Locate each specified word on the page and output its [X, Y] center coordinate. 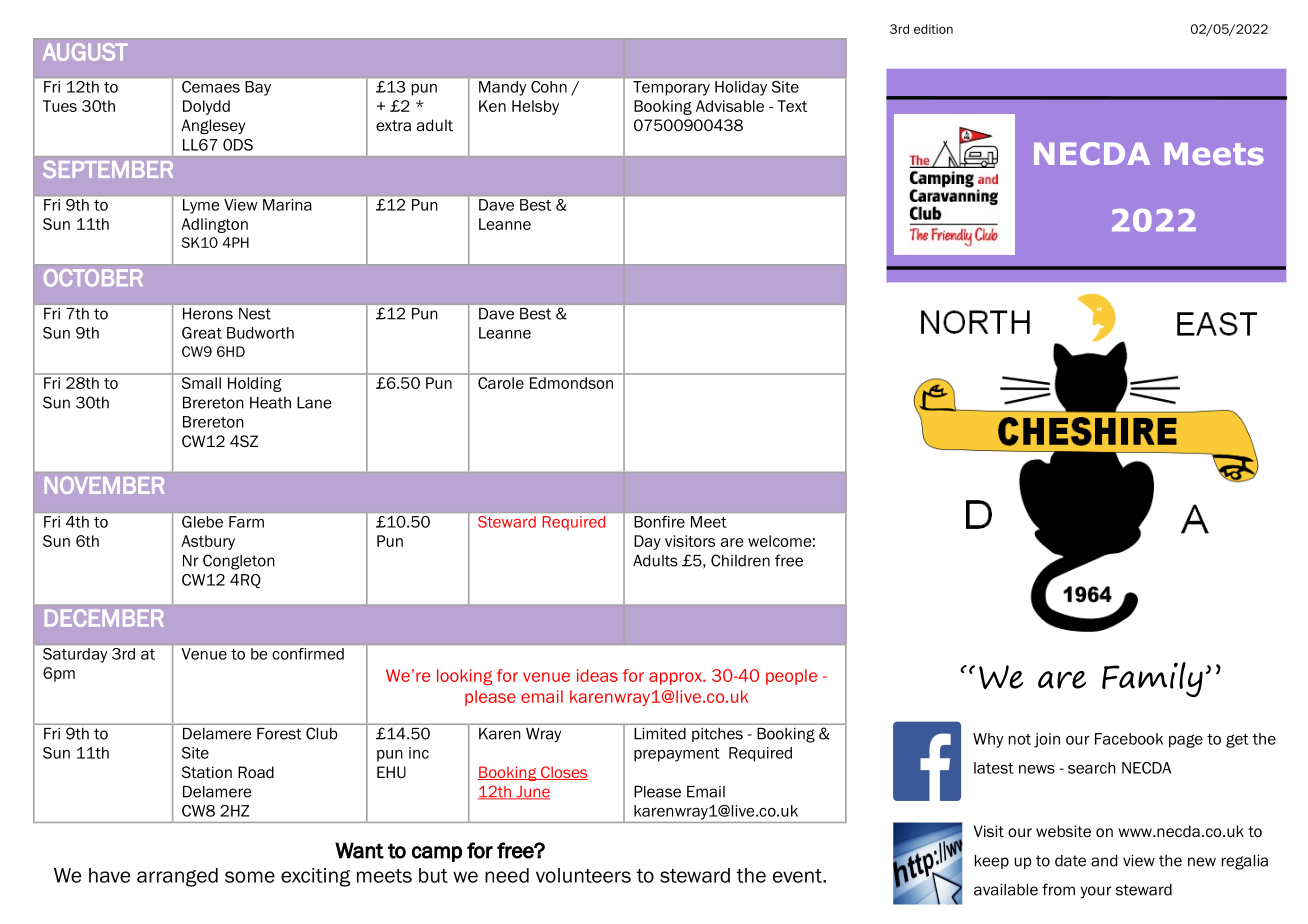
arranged [177, 877]
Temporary [671, 88]
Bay [258, 88]
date [1070, 861]
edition [933, 29]
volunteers [583, 875]
